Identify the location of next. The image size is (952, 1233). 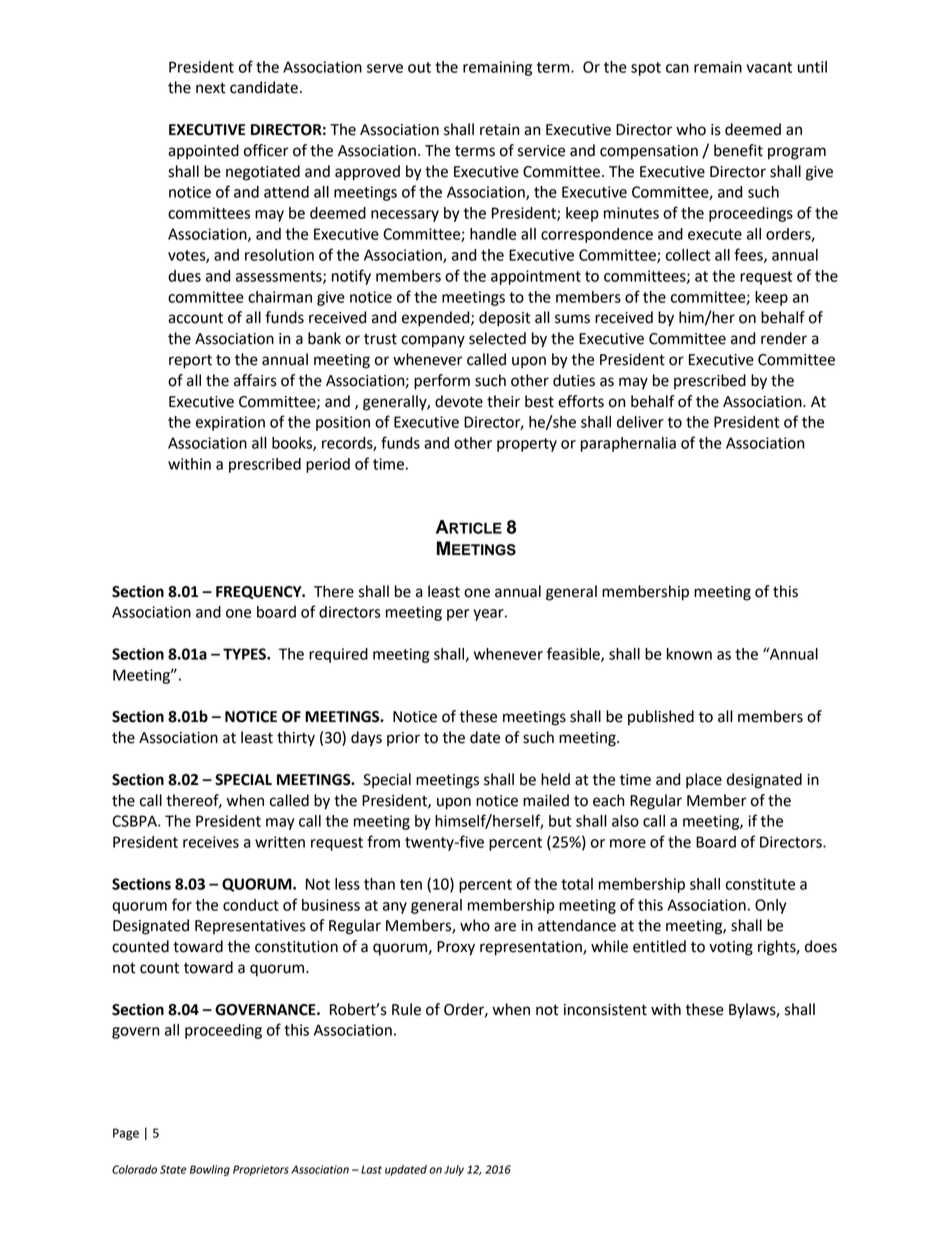
(211, 88).
